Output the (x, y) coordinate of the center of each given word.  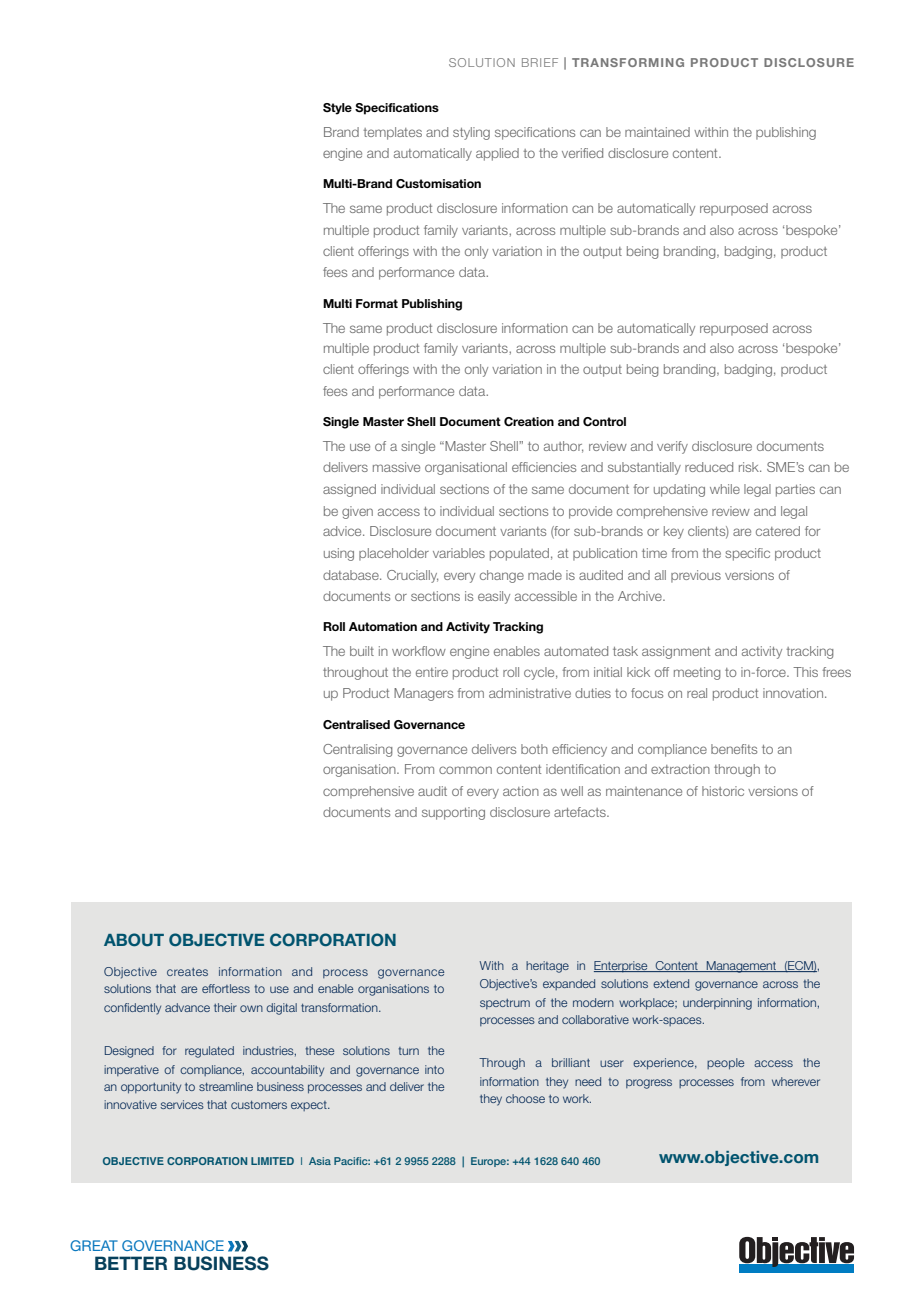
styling (471, 133)
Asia (320, 1161)
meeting (697, 673)
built (362, 651)
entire (432, 672)
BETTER (131, 1263)
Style (337, 109)
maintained (657, 132)
